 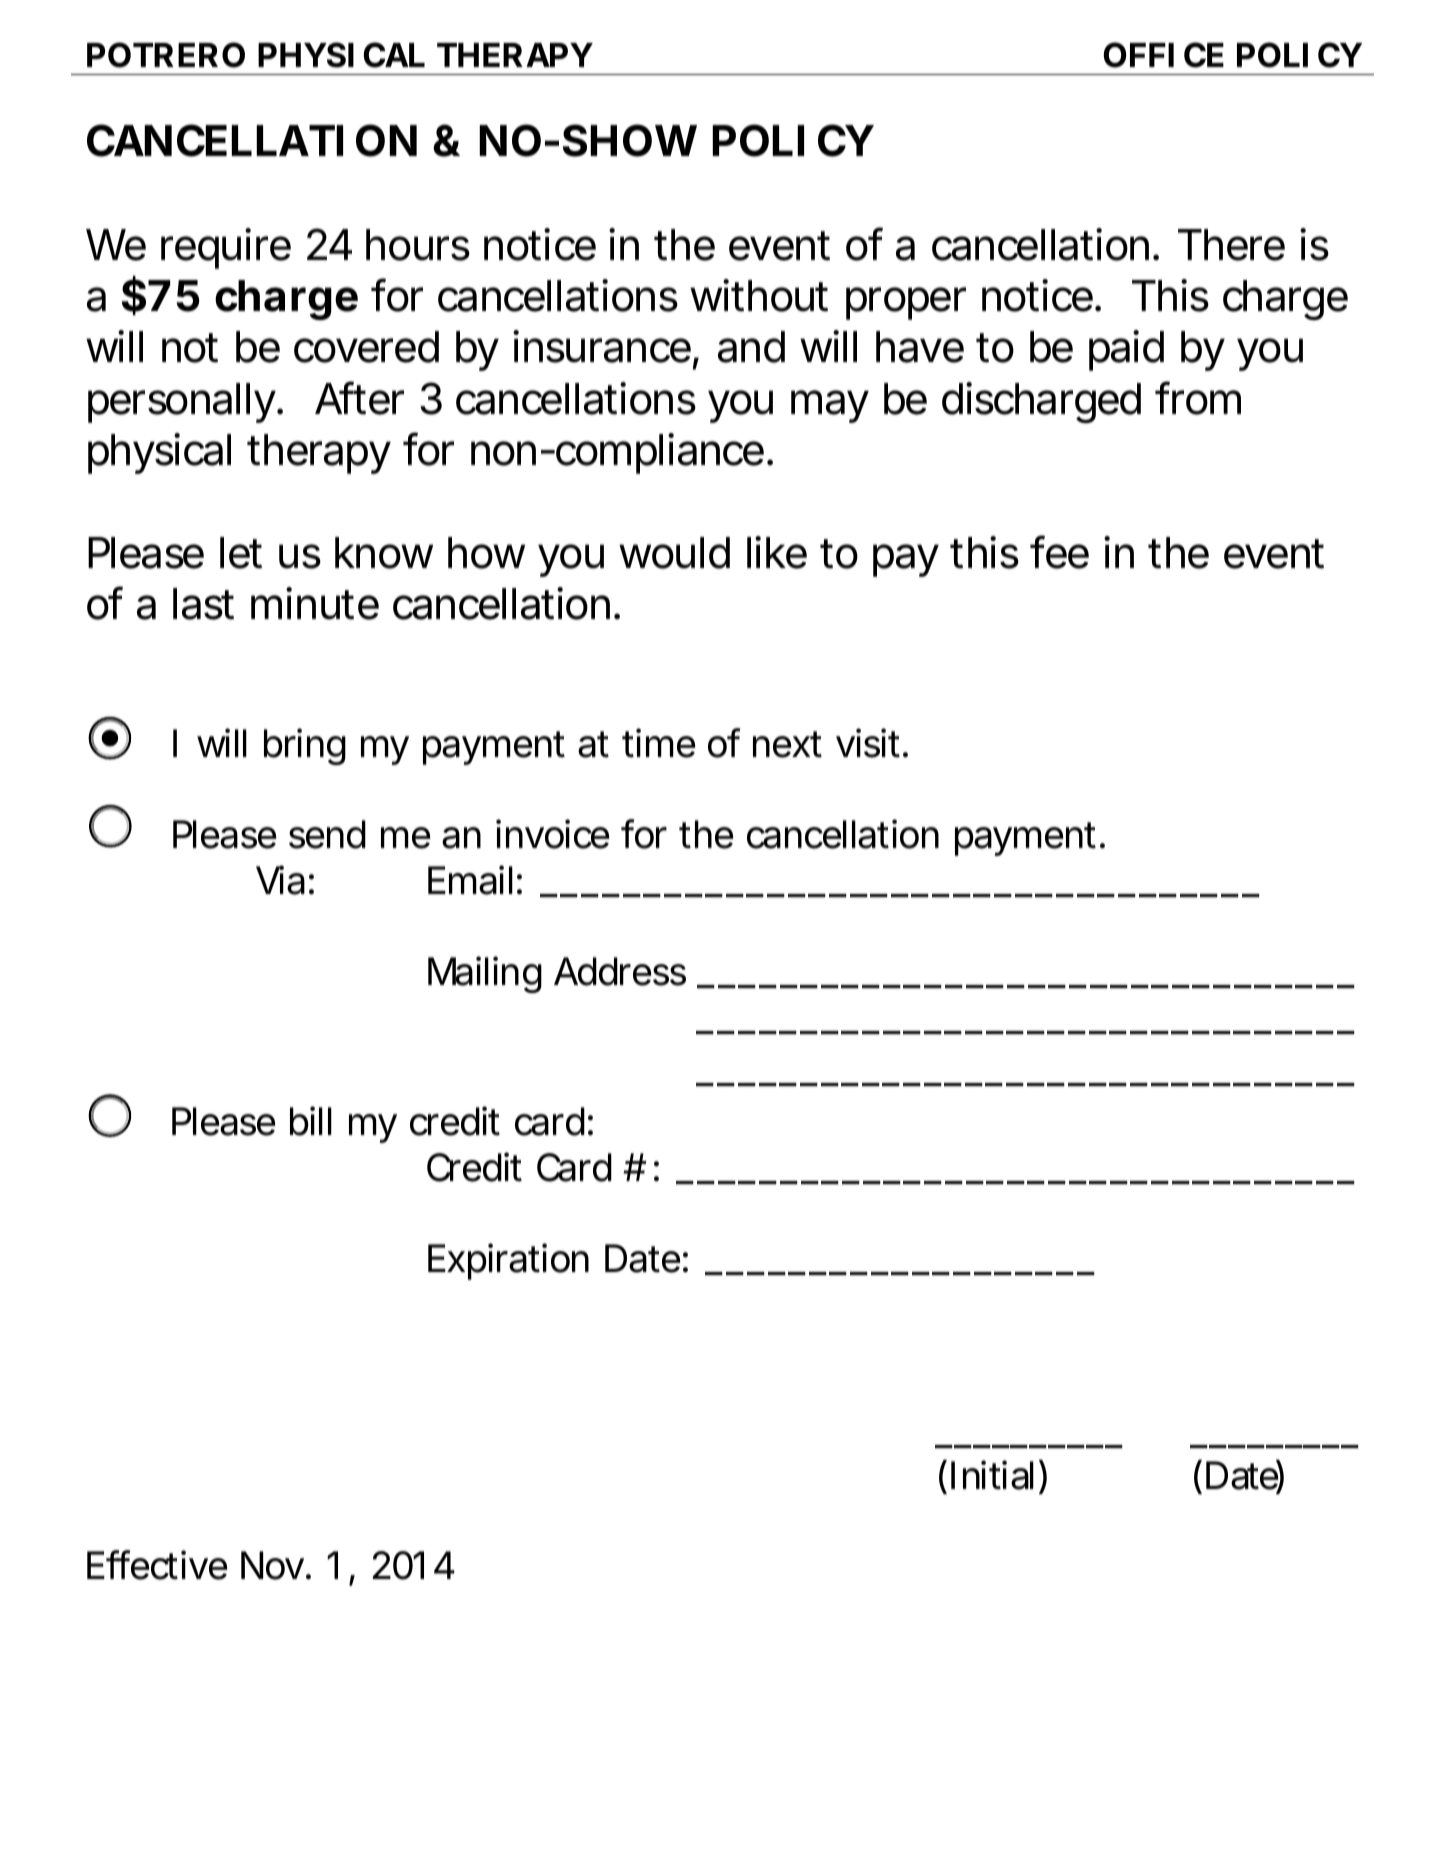 What do you see at coordinates (658, 743) in the screenshot?
I see `time` at bounding box center [658, 743].
